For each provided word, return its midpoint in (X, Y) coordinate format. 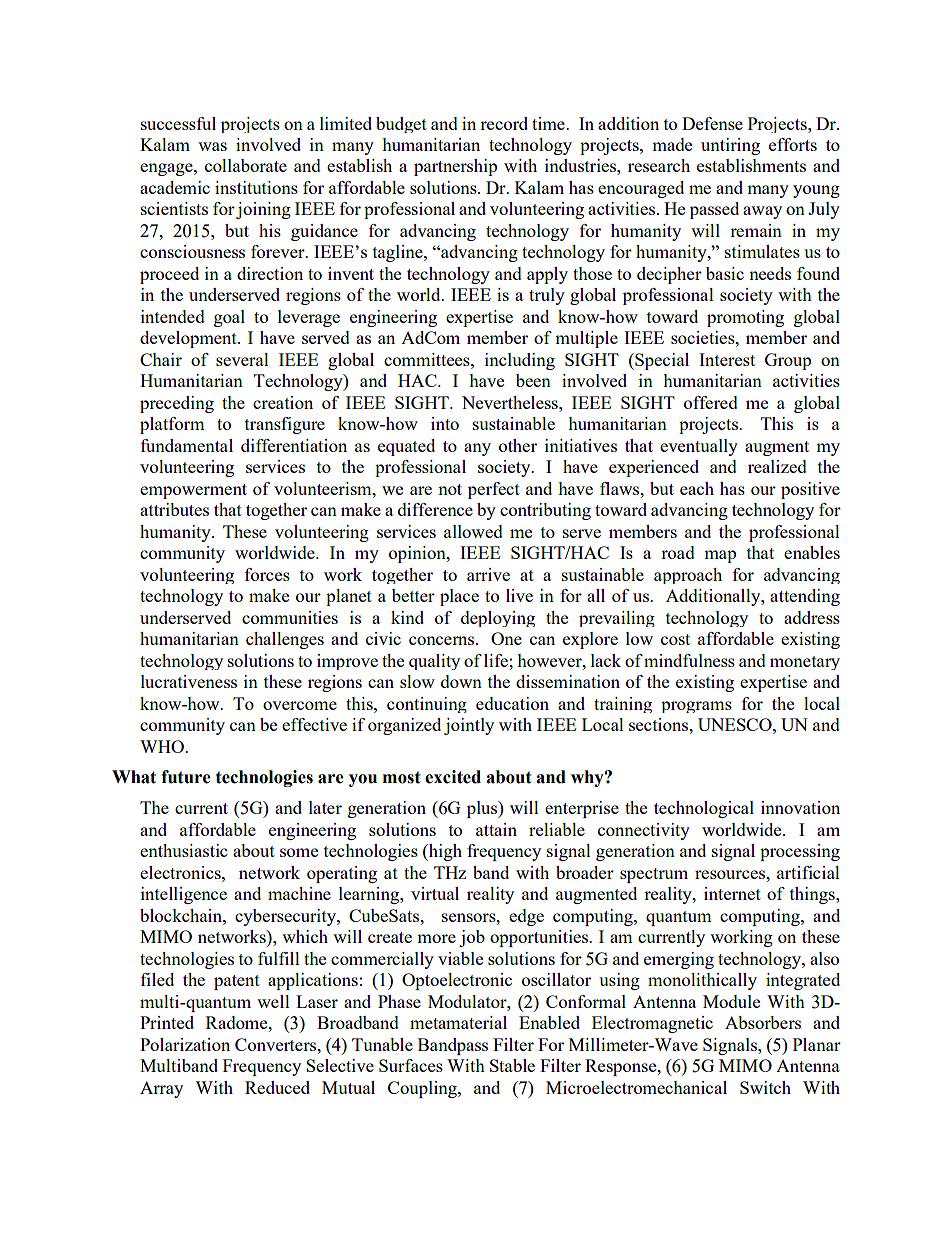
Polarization (185, 1044)
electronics (181, 872)
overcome (300, 705)
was (212, 146)
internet (732, 893)
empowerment (193, 491)
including (520, 361)
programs (696, 707)
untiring (730, 146)
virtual (435, 893)
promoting (745, 318)
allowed (473, 531)
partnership (455, 167)
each (697, 488)
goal (229, 318)
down (461, 681)
